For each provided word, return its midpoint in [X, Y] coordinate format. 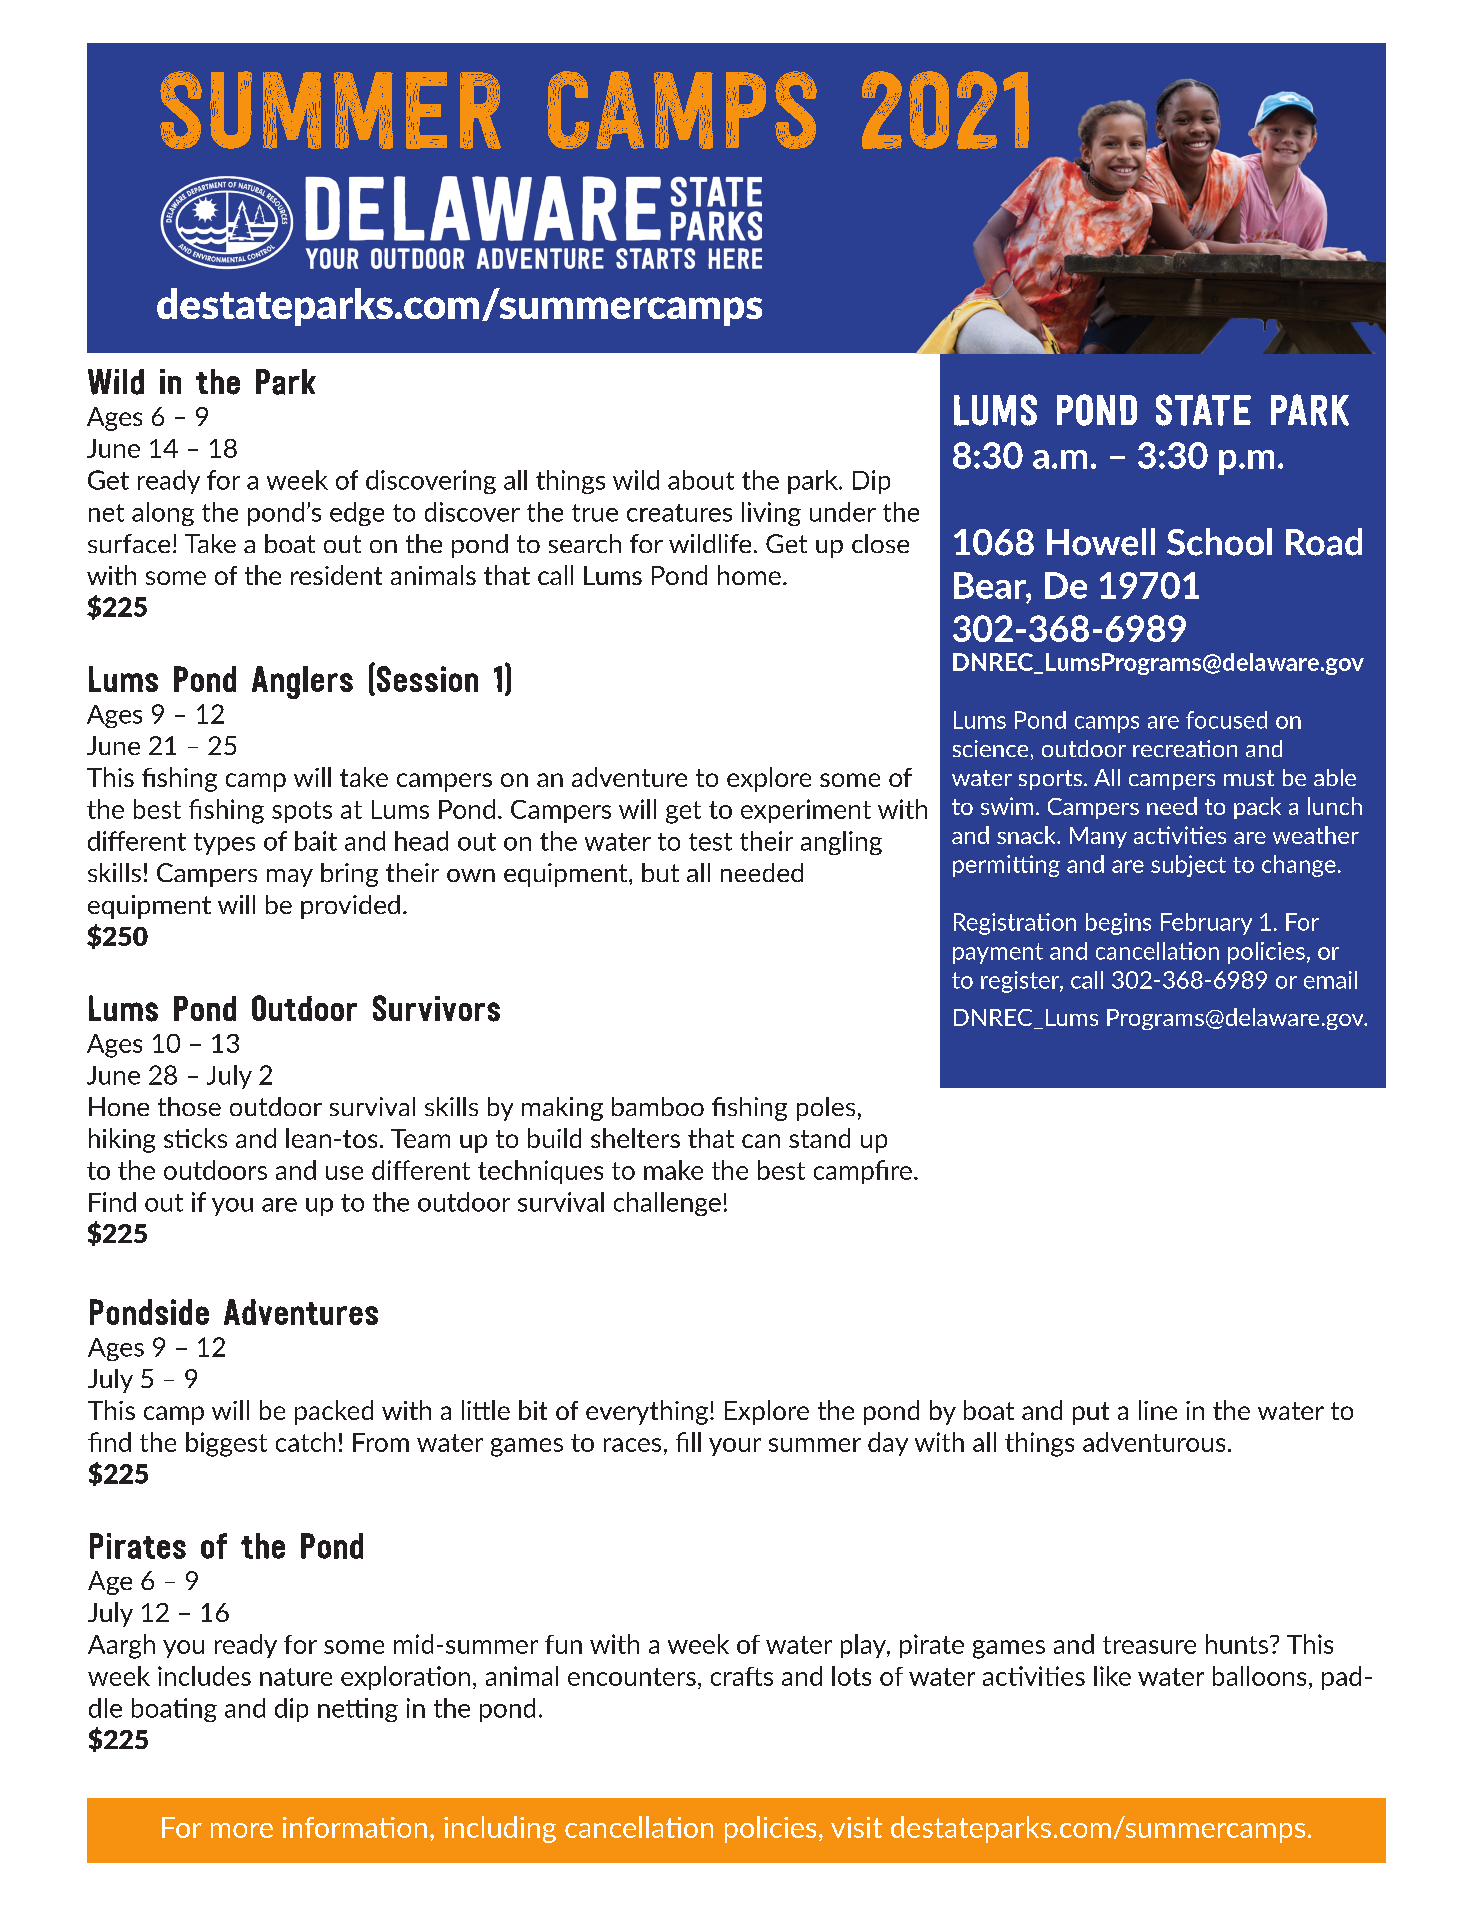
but [660, 872]
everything [647, 1412]
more [242, 1830]
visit [856, 1827]
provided [350, 907]
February [1206, 924]
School [1219, 542]
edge [357, 514]
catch [305, 1442]
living [771, 514]
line [1158, 1410]
